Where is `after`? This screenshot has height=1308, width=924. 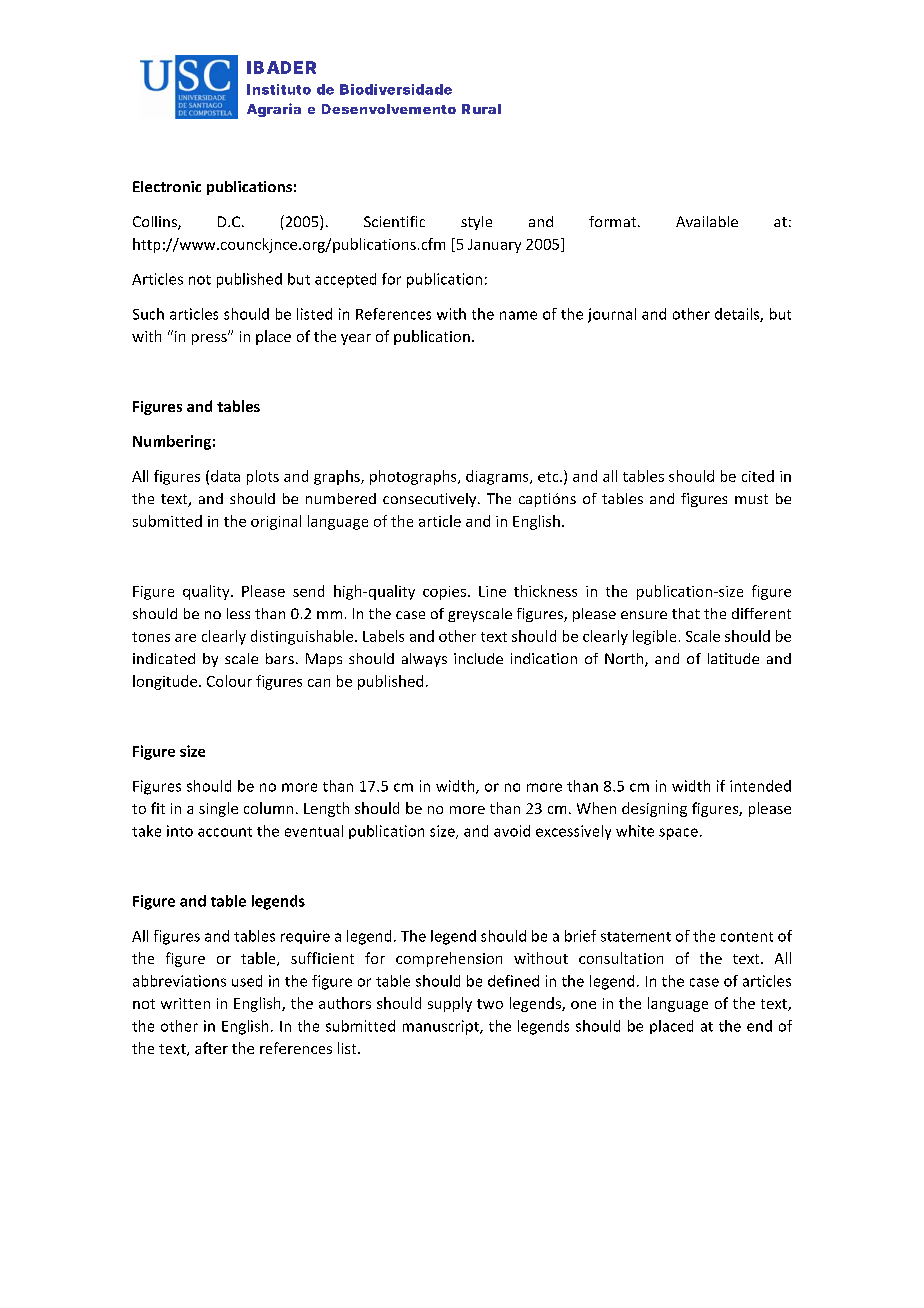
after is located at coordinates (211, 1048).
